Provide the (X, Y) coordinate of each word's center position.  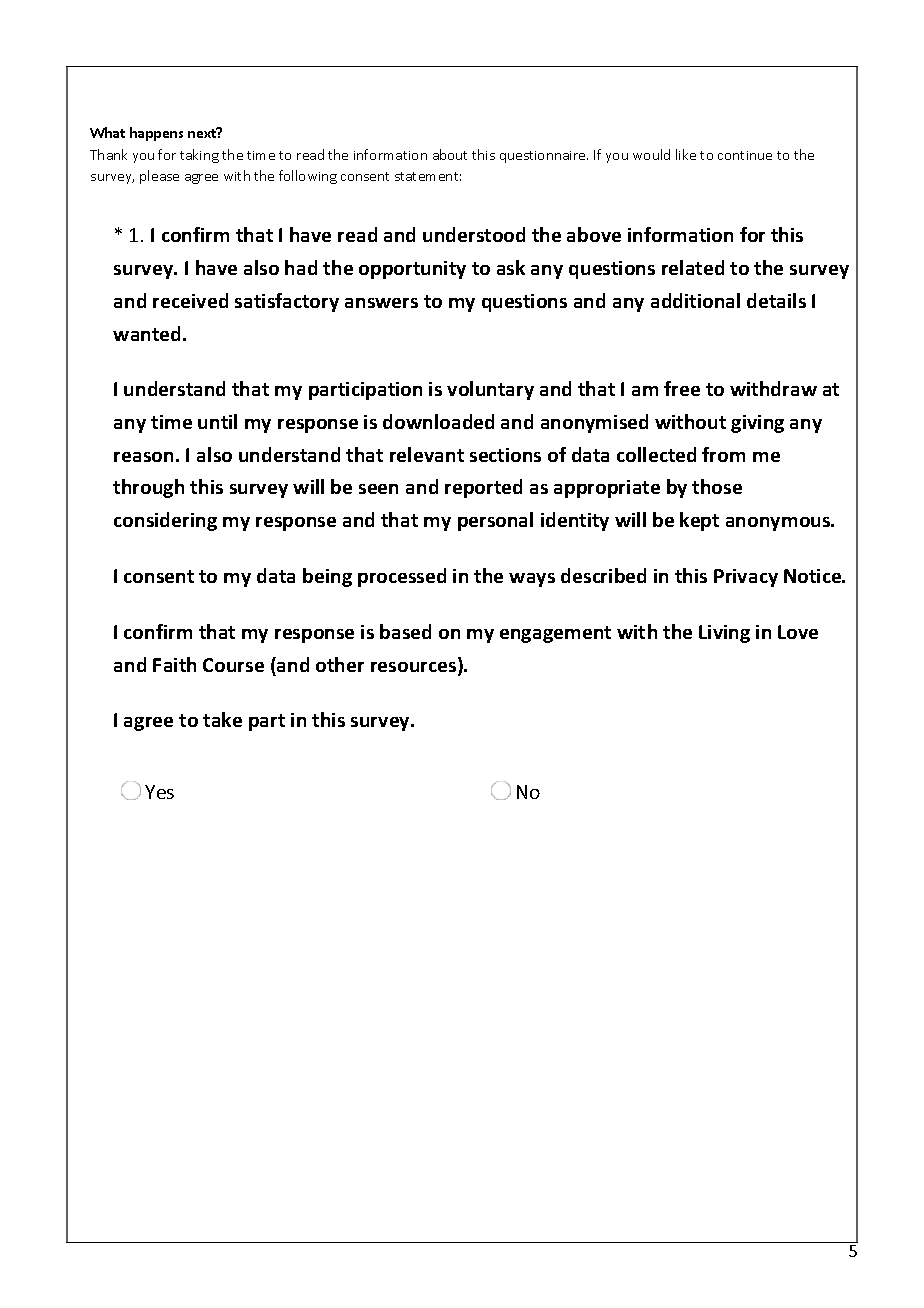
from (723, 454)
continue (745, 155)
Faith (174, 664)
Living (724, 634)
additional (695, 300)
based (405, 631)
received (190, 300)
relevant (427, 454)
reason (143, 457)
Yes (159, 792)
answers (381, 303)
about (450, 154)
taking (199, 156)
